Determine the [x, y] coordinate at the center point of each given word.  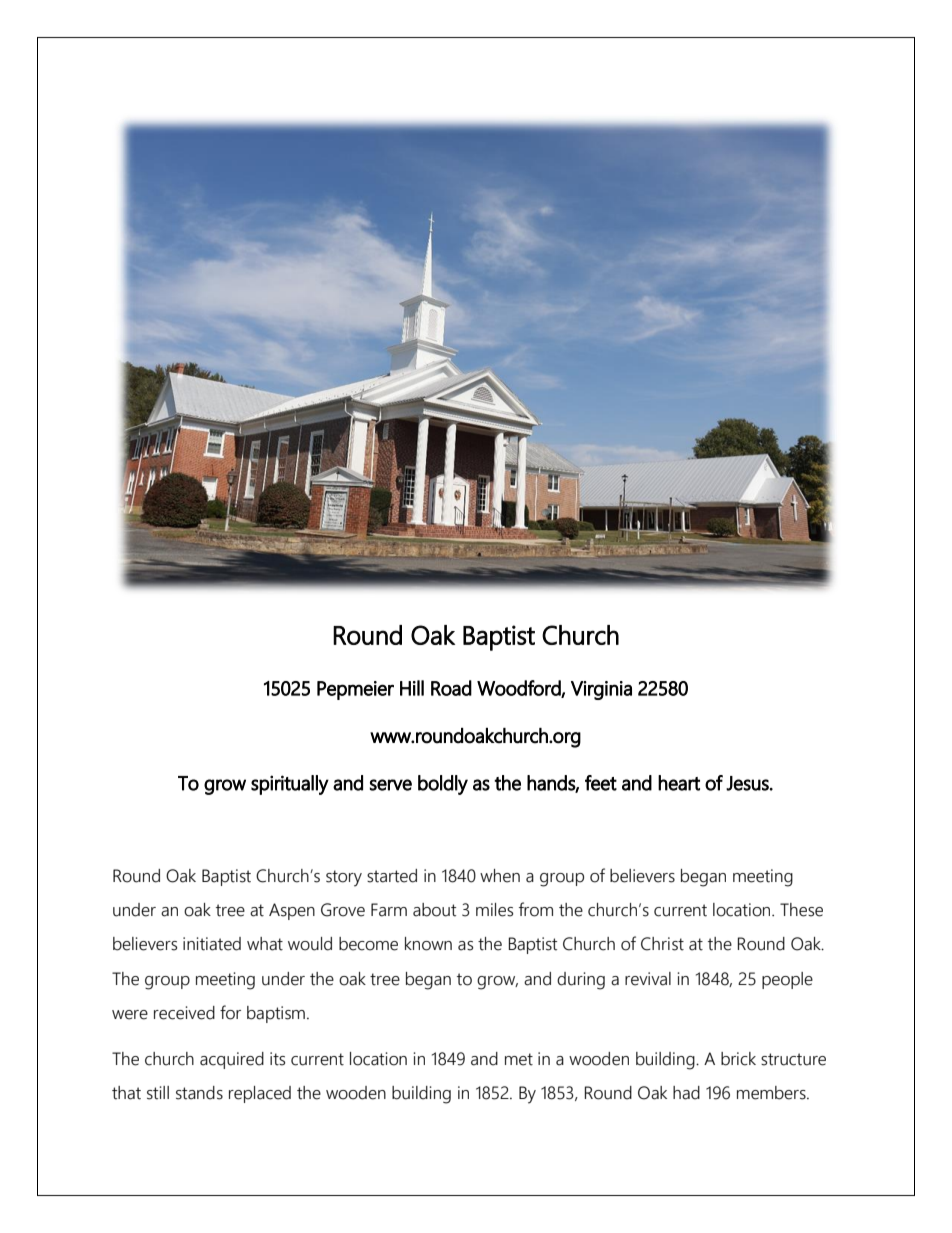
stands [199, 1093]
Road [451, 688]
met [519, 1059]
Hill [412, 688]
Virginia [601, 690]
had [686, 1093]
